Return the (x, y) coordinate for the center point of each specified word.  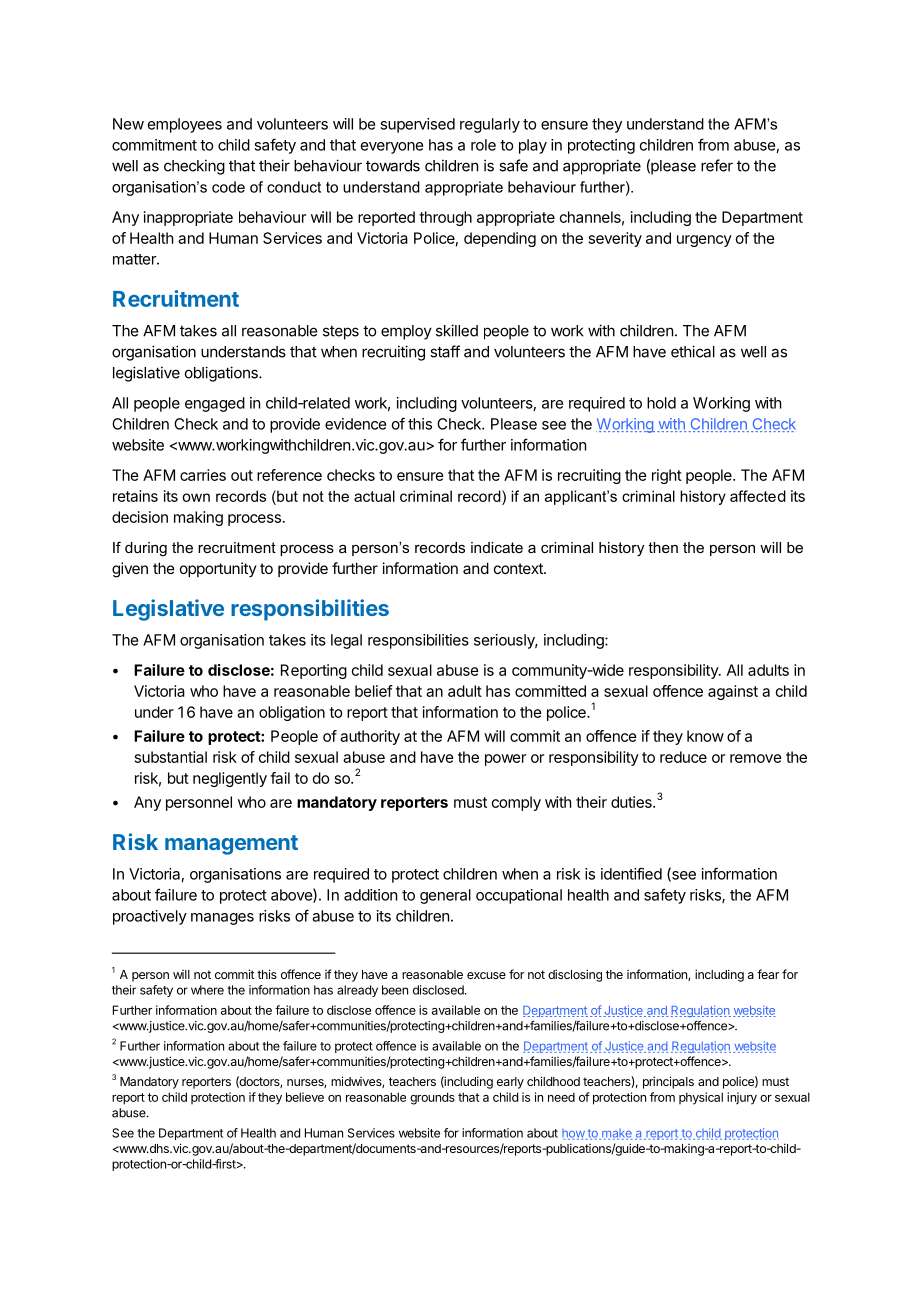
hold (661, 403)
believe (305, 1097)
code (228, 187)
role (483, 145)
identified (631, 873)
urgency (704, 241)
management (231, 845)
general (445, 896)
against (733, 692)
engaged (215, 404)
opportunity (218, 569)
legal (346, 641)
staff (445, 351)
